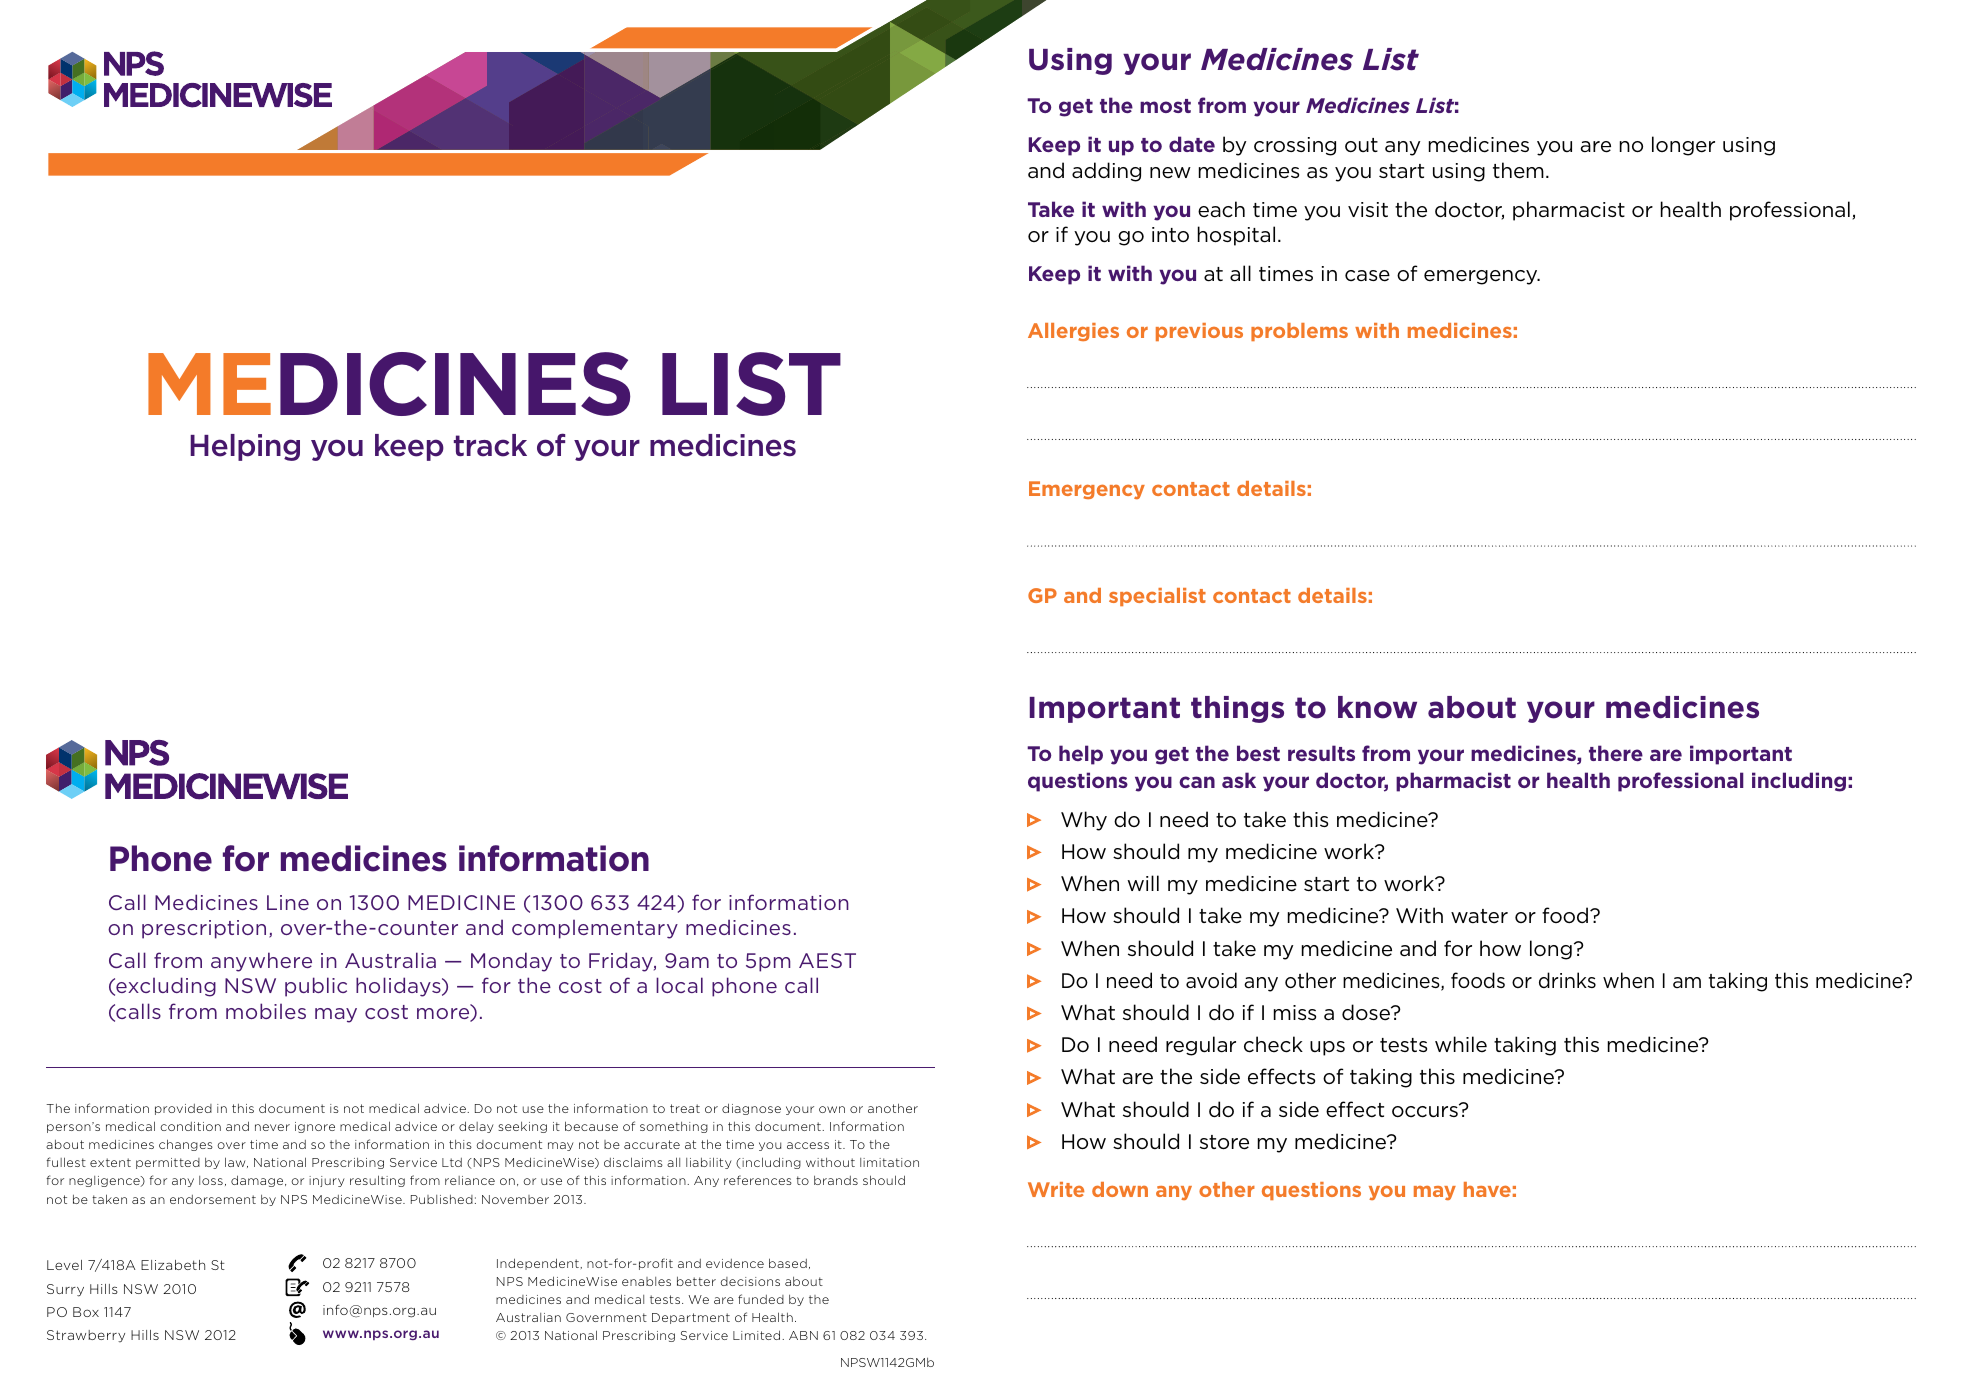 The height and width of the image is (1387, 1962). Describe the element at coordinates (1073, 332) in the image. I see `Allergies` at that location.
